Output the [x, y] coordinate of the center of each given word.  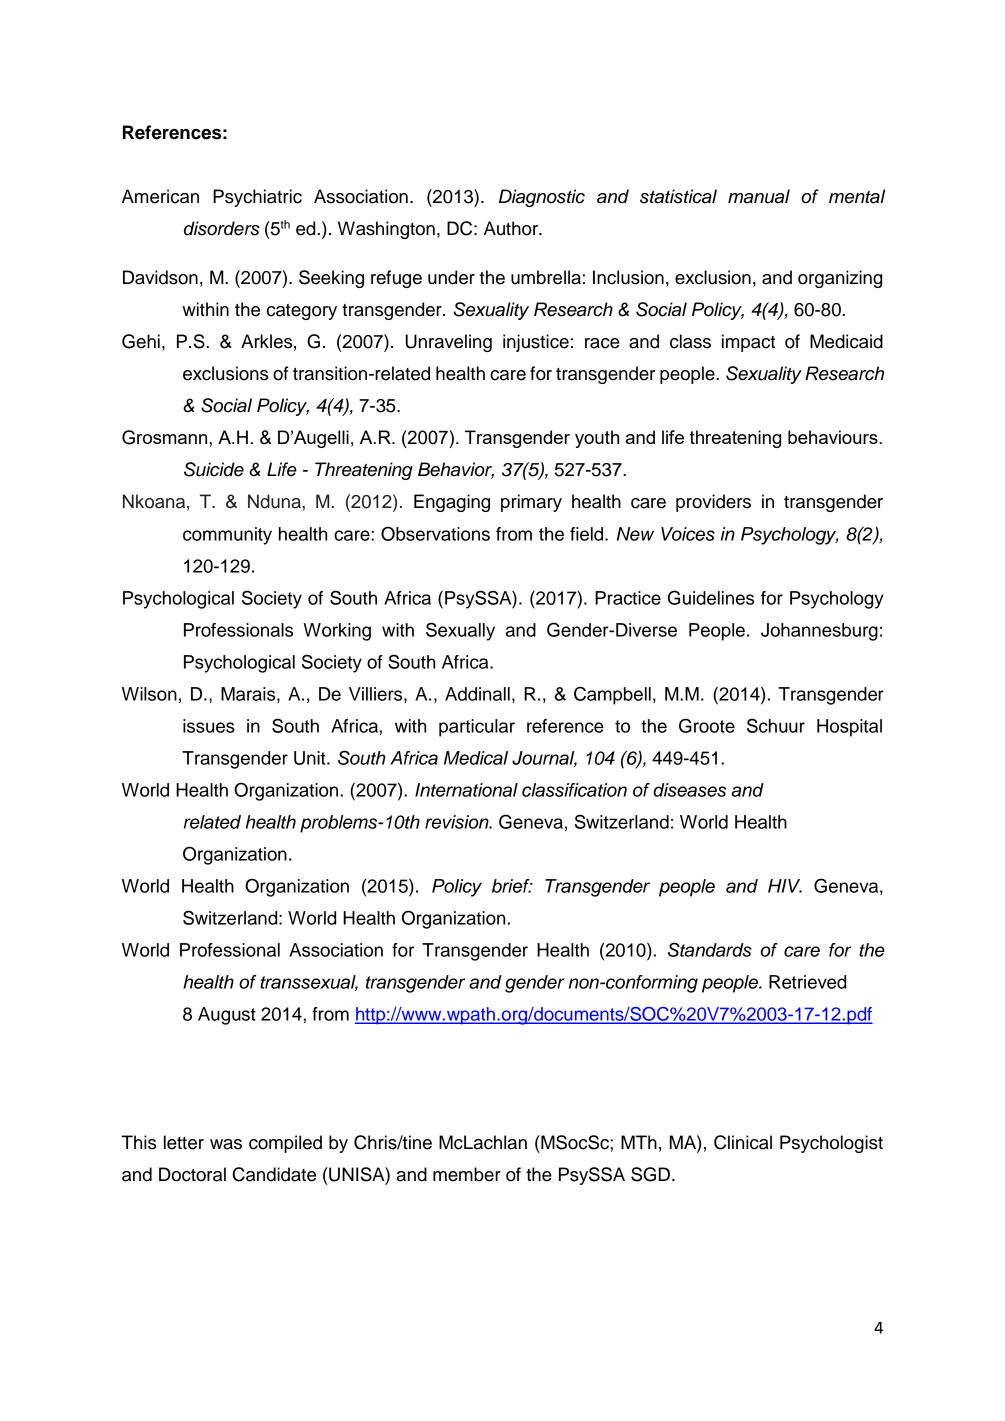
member [467, 1174]
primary [531, 503]
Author [512, 228]
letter [184, 1142]
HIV [785, 886]
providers [713, 503]
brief [512, 886]
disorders [222, 228]
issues [209, 726]
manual [759, 196]
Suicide [214, 469]
